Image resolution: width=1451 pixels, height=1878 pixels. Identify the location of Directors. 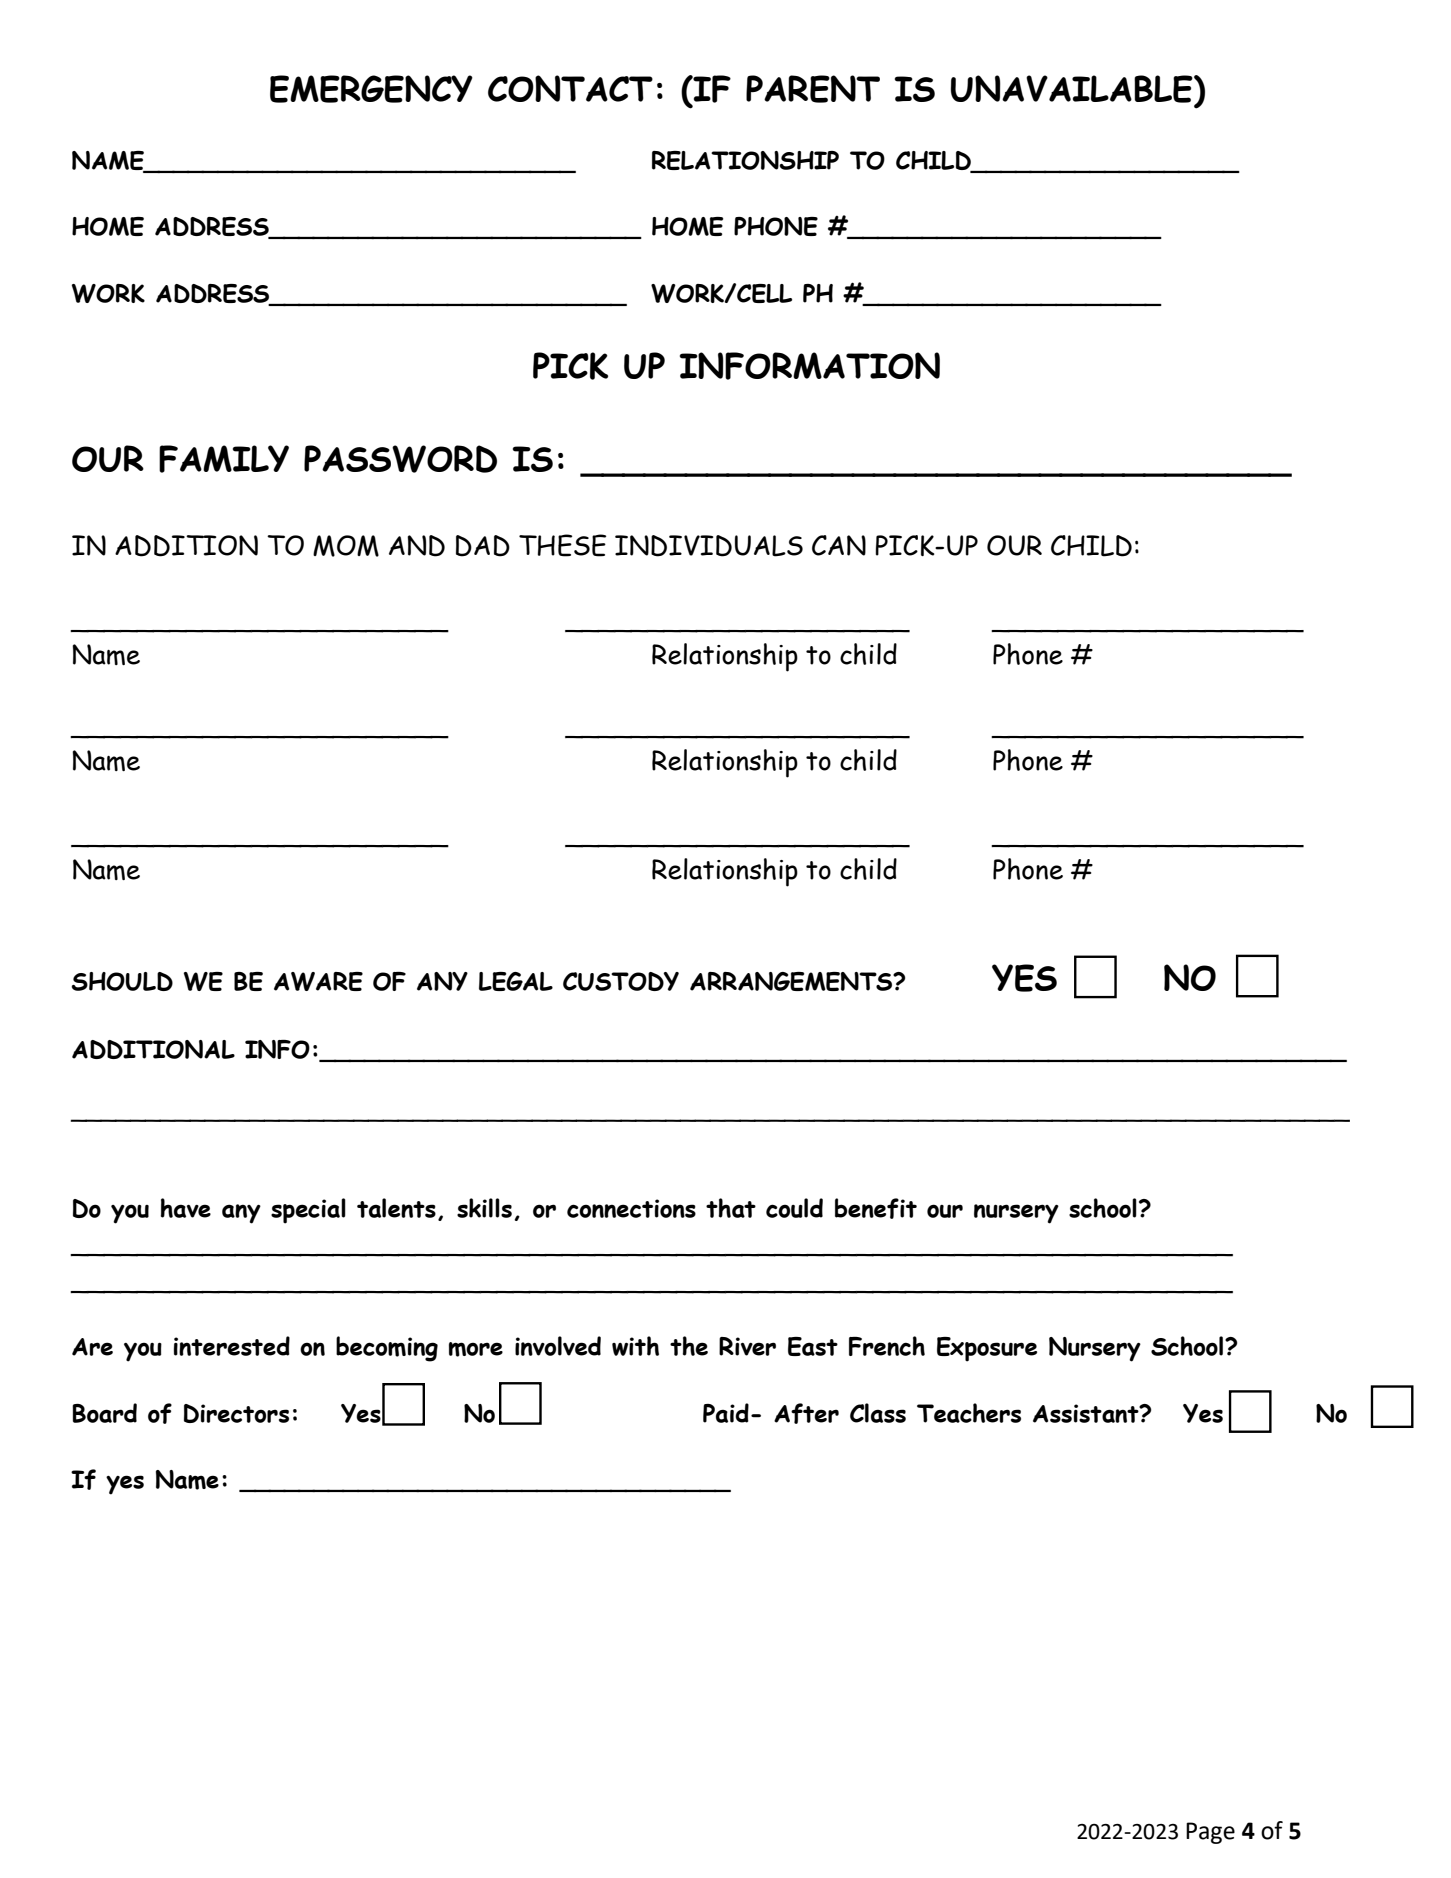
(236, 1413).
